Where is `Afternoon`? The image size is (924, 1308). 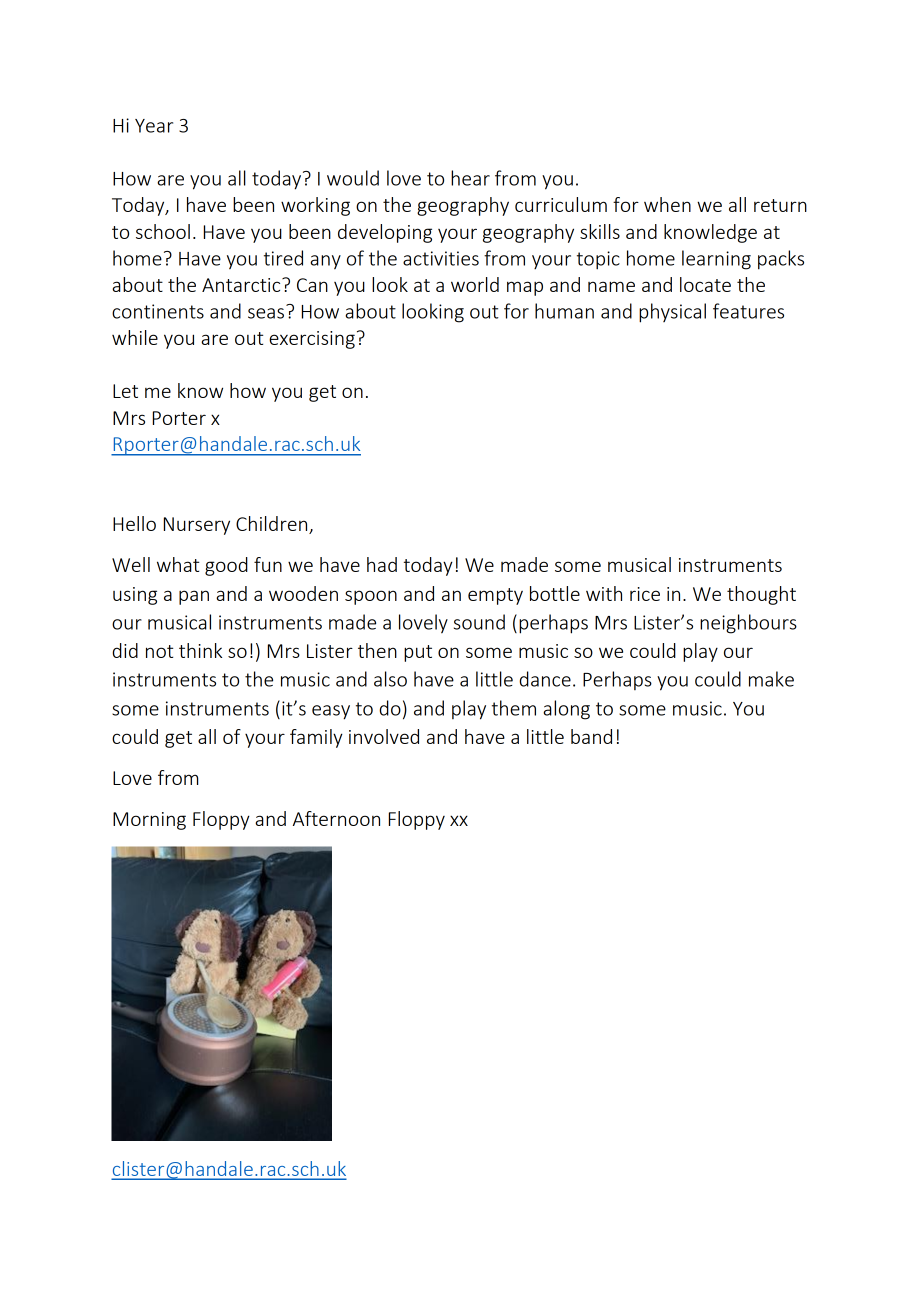 Afternoon is located at coordinates (336, 818).
